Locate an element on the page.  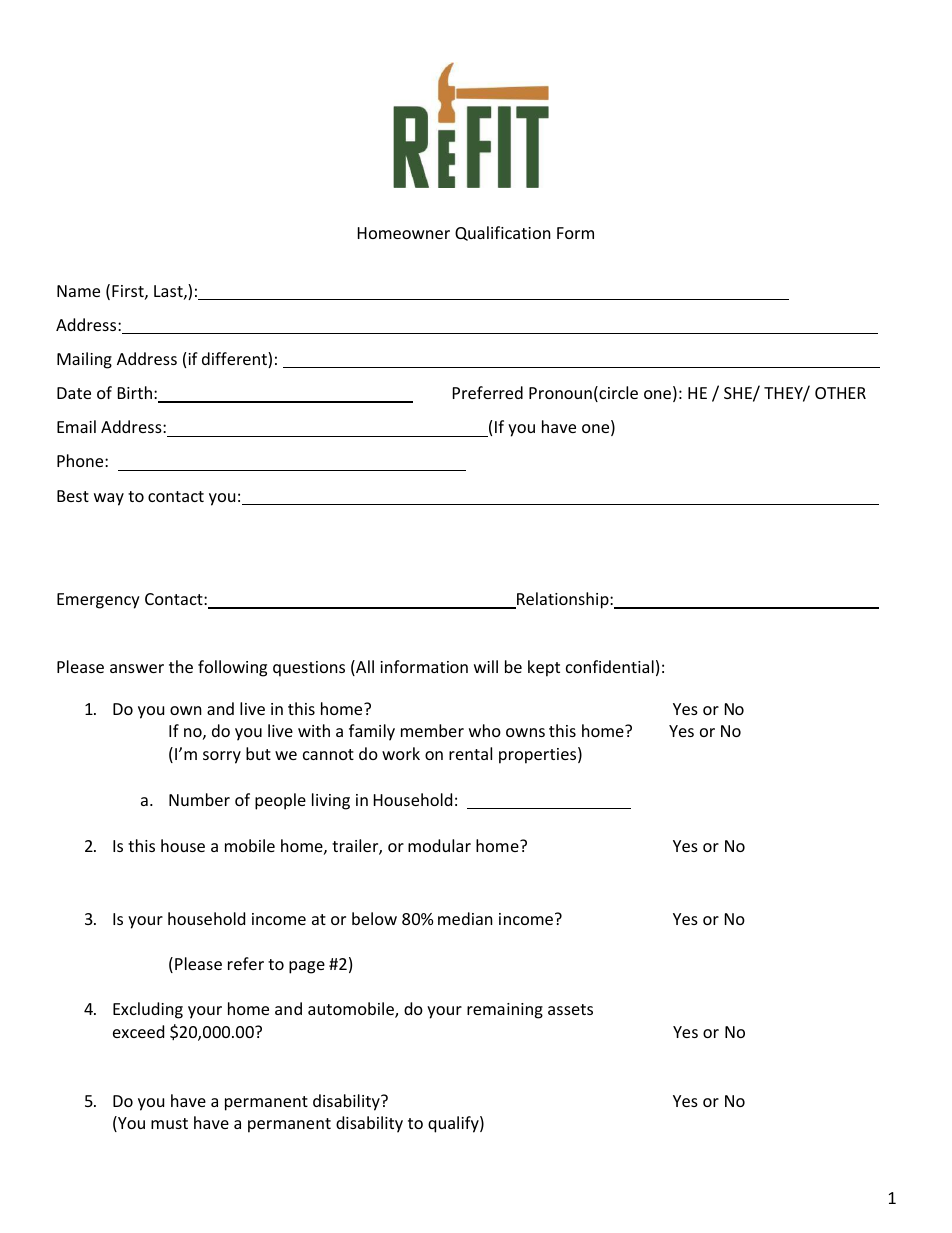
way is located at coordinates (109, 499).
